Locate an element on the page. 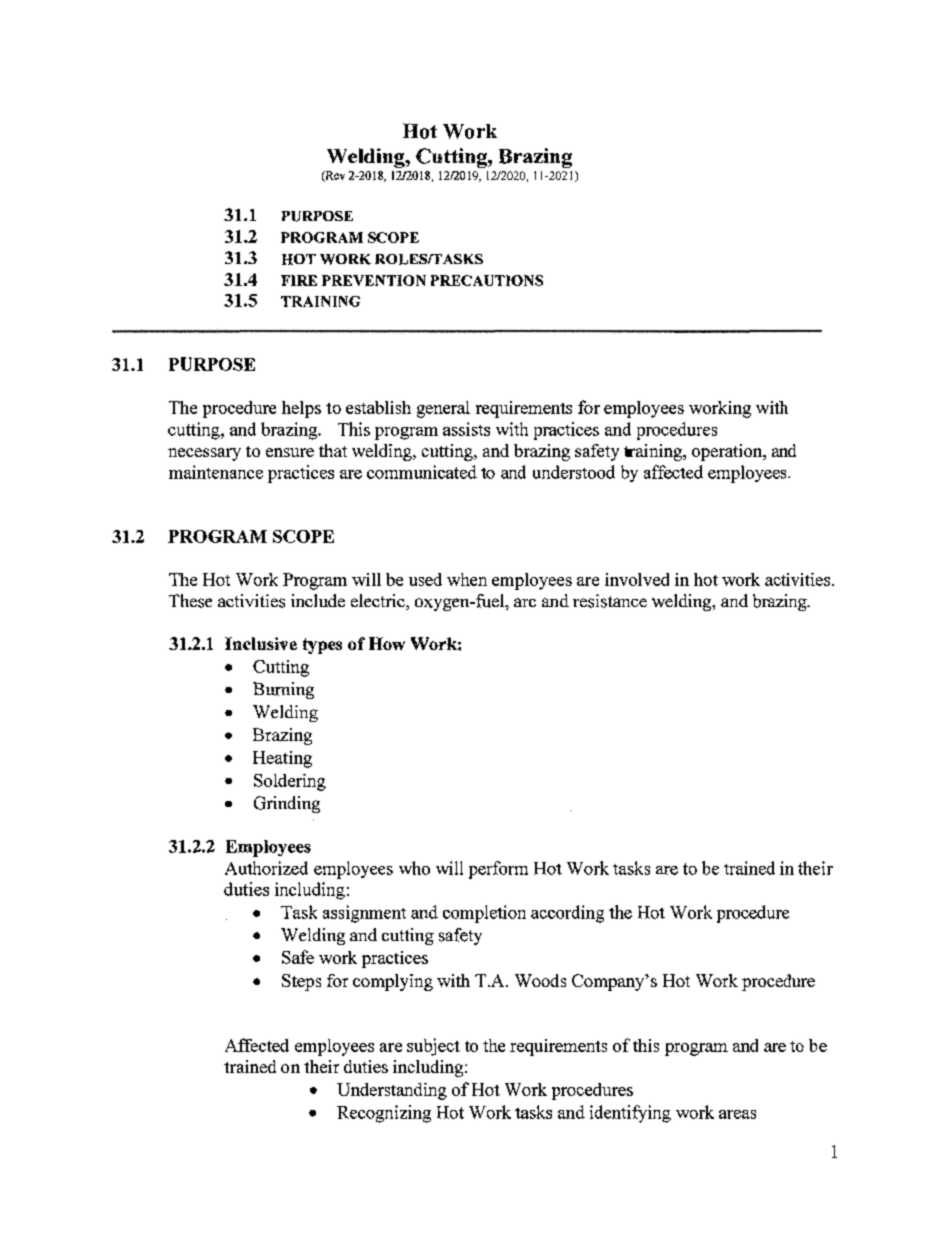  Recognizing is located at coordinates (384, 1114).
